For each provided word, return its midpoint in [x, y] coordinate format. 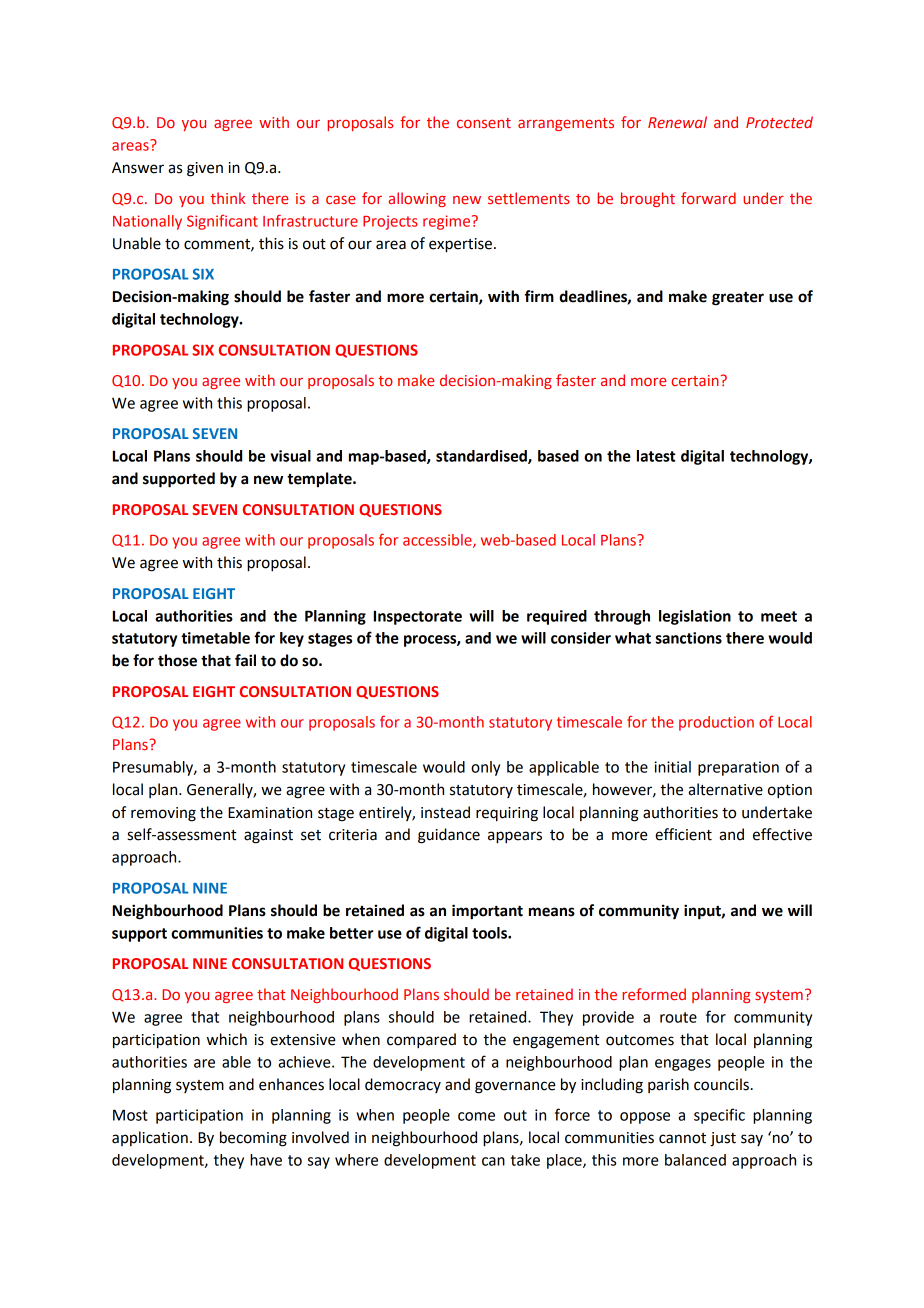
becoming [253, 1139]
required [557, 617]
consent [484, 123]
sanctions [688, 638]
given [205, 169]
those [177, 660]
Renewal [677, 122]
